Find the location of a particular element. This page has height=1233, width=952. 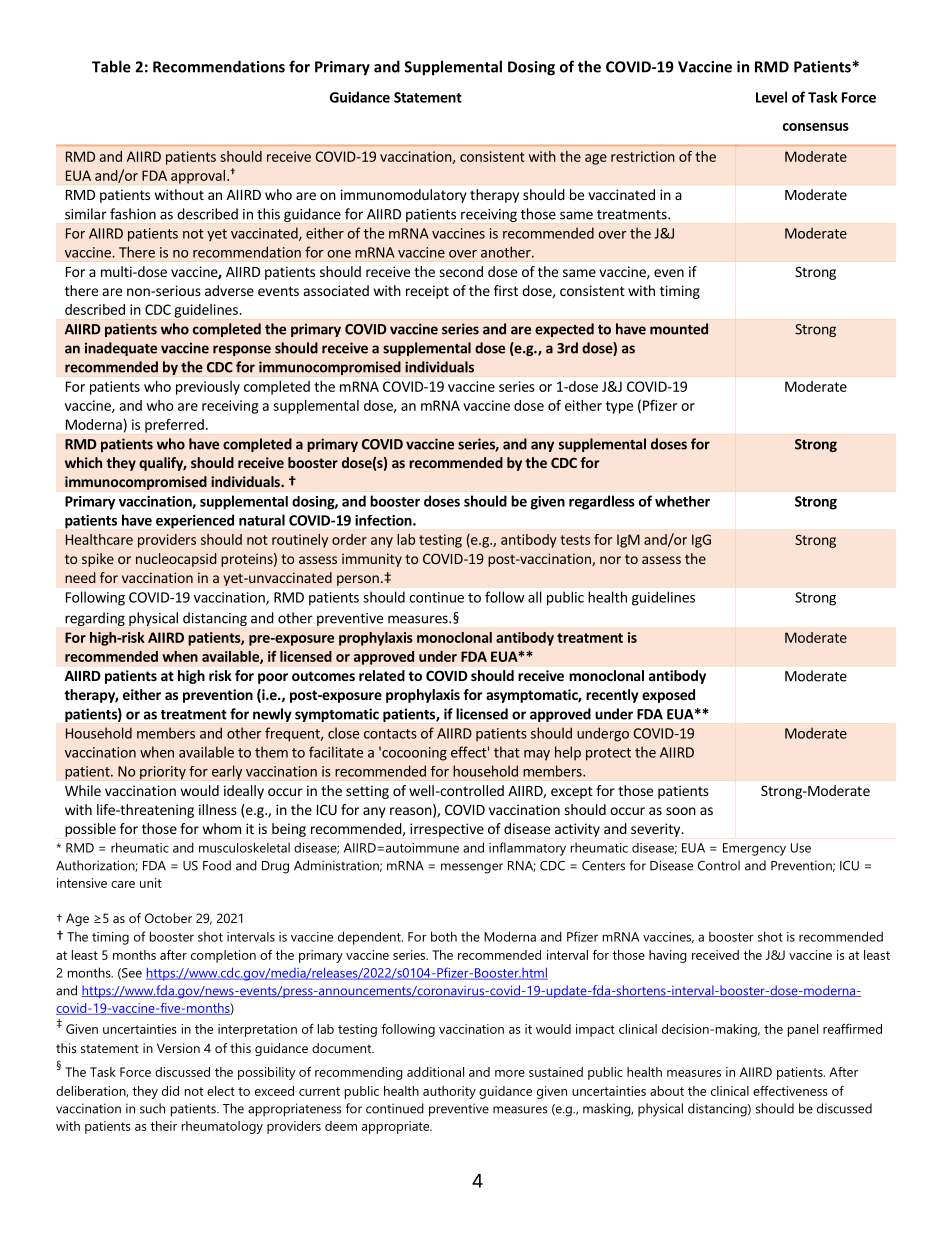

immunomodulatory is located at coordinates (404, 196).
